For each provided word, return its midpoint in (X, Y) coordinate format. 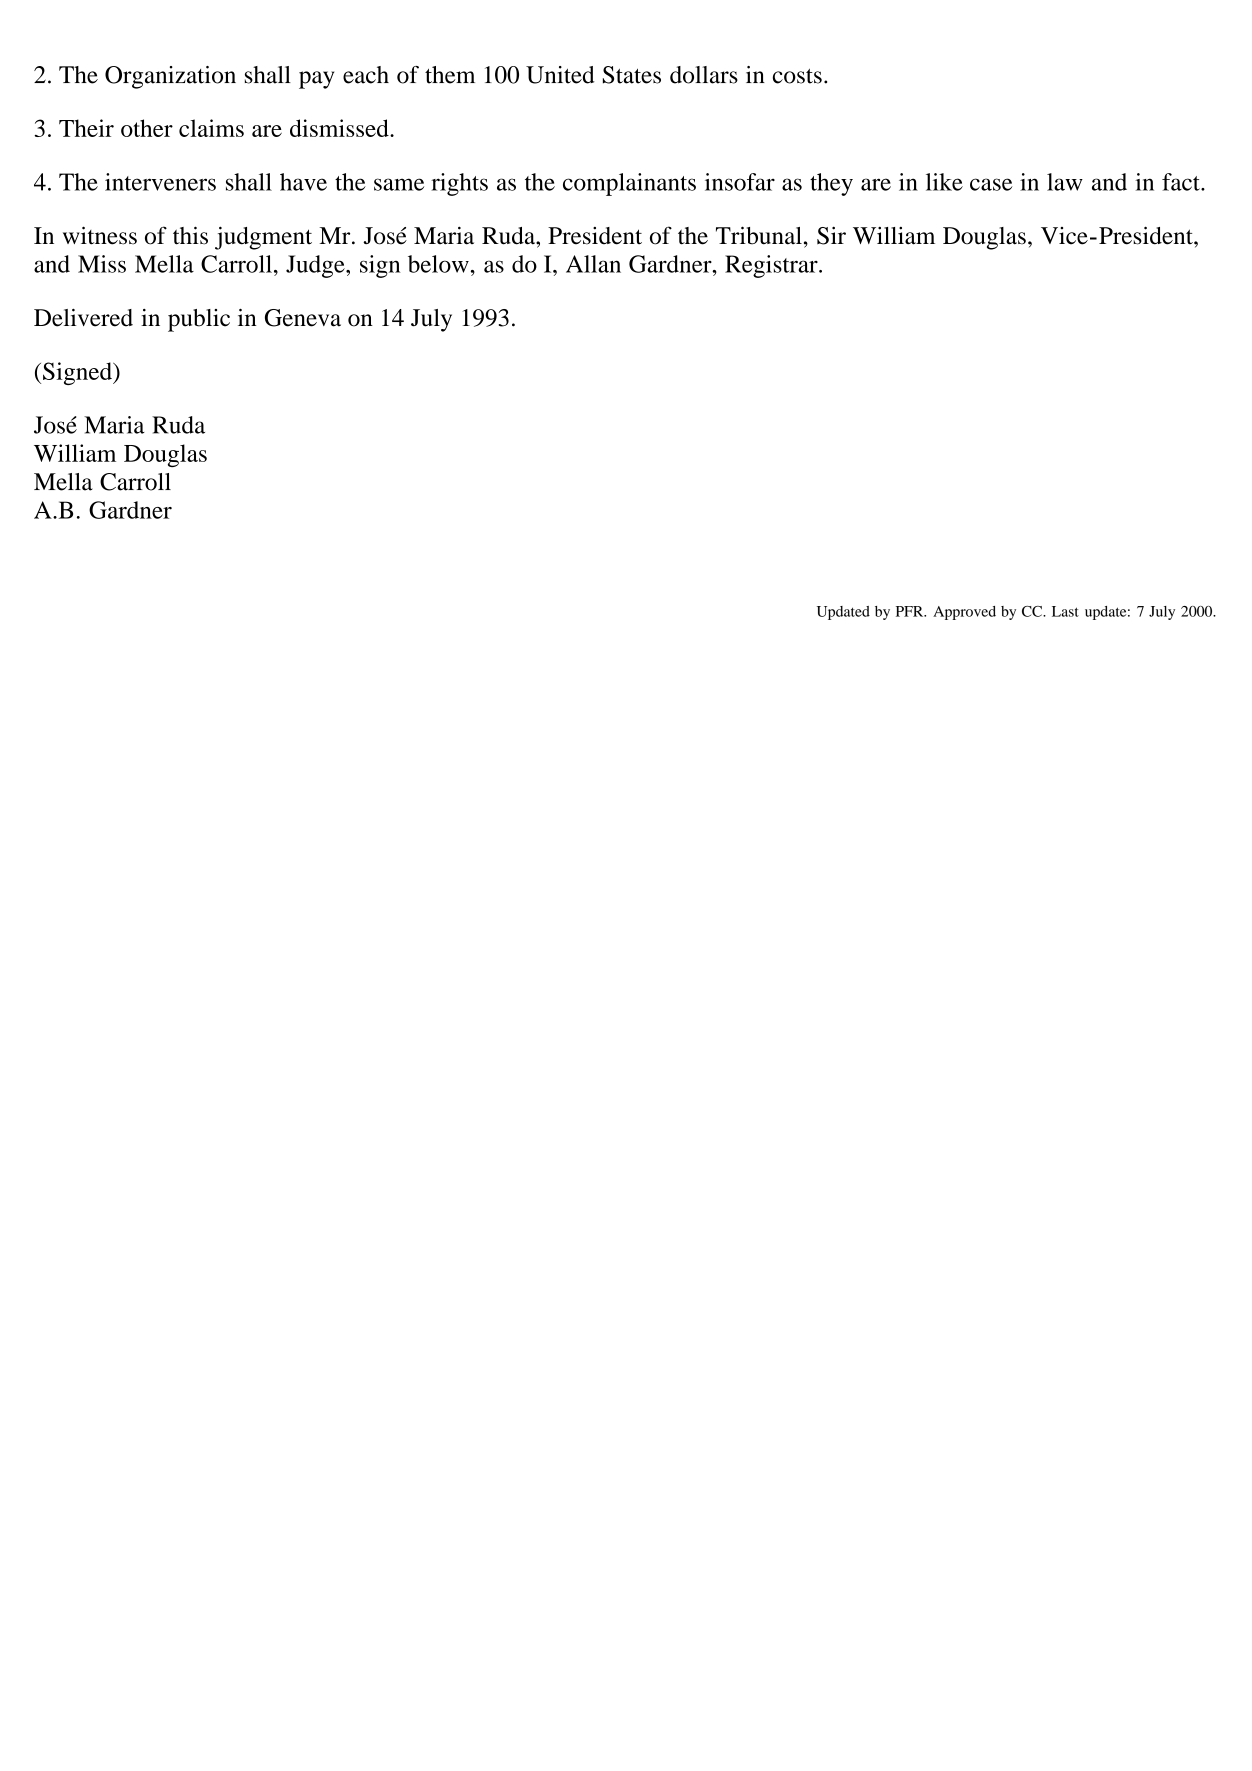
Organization (170, 77)
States (632, 75)
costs (797, 76)
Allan (593, 264)
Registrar (772, 266)
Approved (964, 613)
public (199, 320)
